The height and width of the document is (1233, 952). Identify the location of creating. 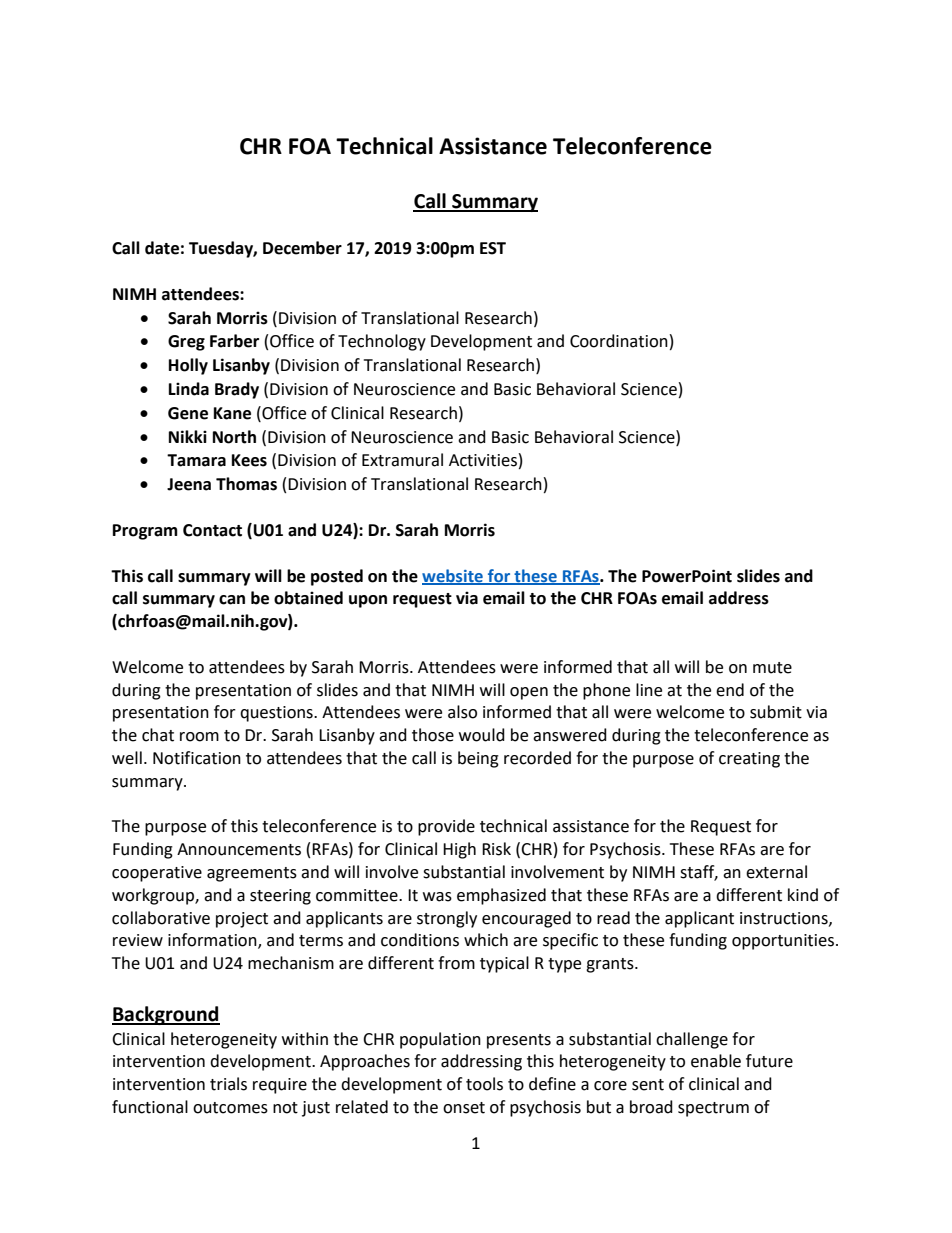
(749, 760).
